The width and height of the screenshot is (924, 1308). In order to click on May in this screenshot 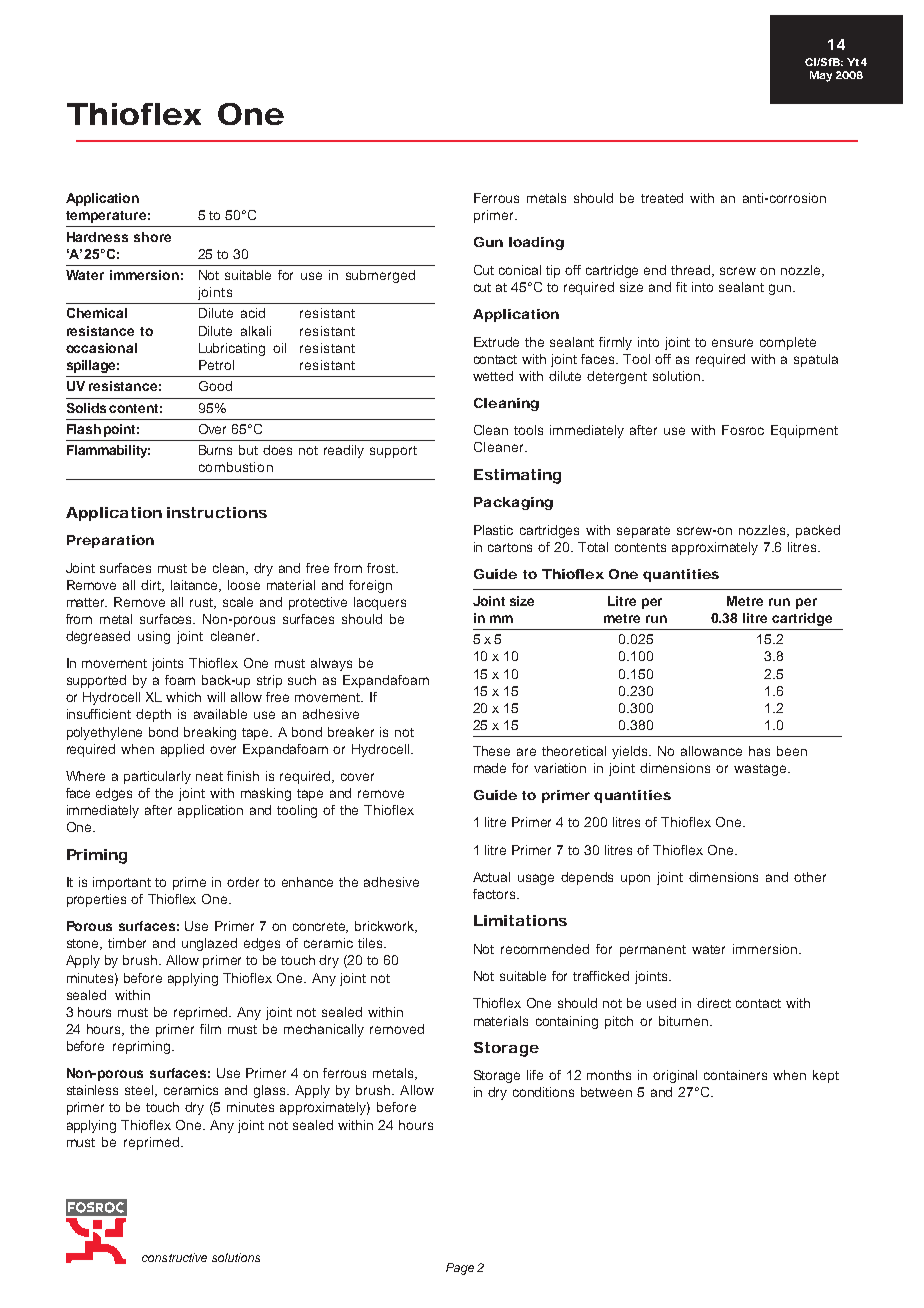, I will do `click(821, 76)`.
